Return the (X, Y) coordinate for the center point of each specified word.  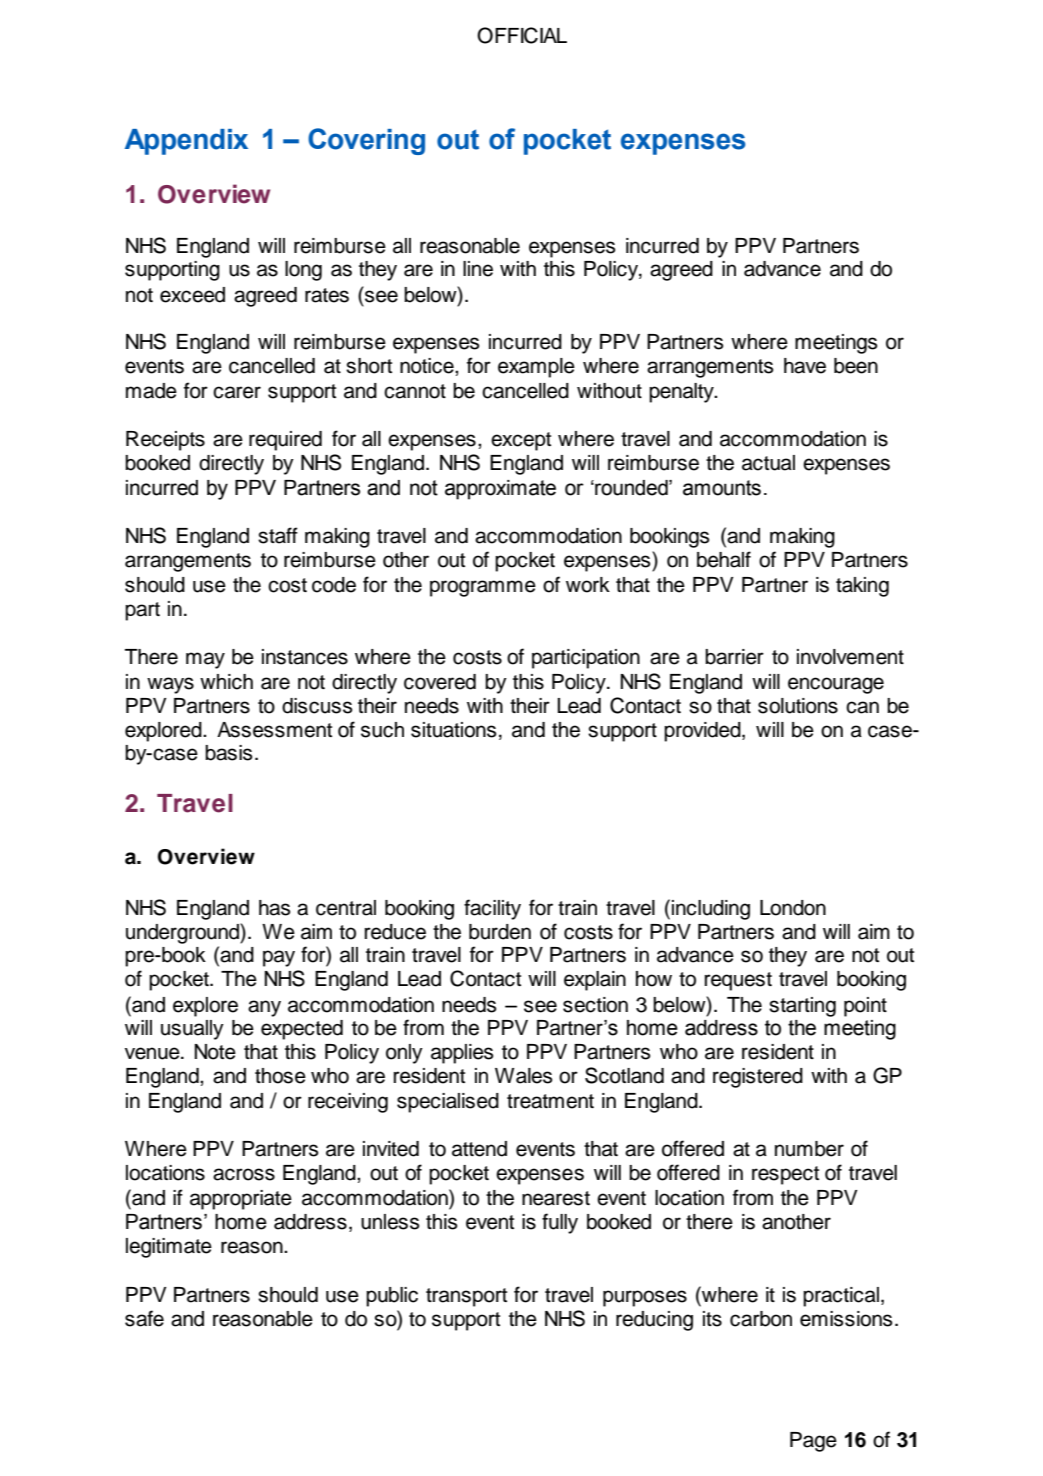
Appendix (186, 142)
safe (144, 1318)
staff (278, 535)
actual (768, 463)
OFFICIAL (522, 35)
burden (500, 932)
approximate (500, 490)
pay (279, 958)
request (738, 981)
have (805, 366)
